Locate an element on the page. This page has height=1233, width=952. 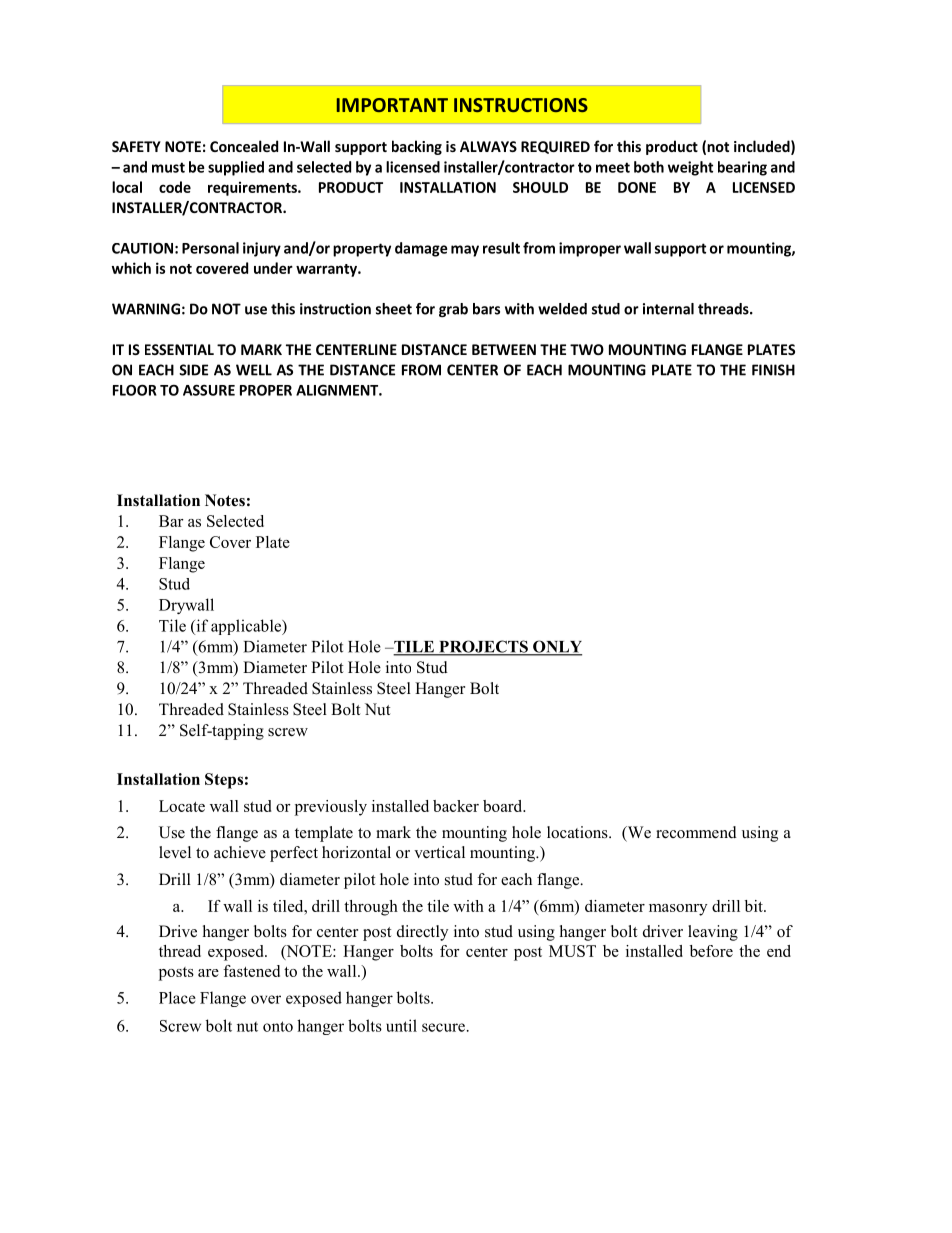
ESSENTIAL is located at coordinates (179, 349).
